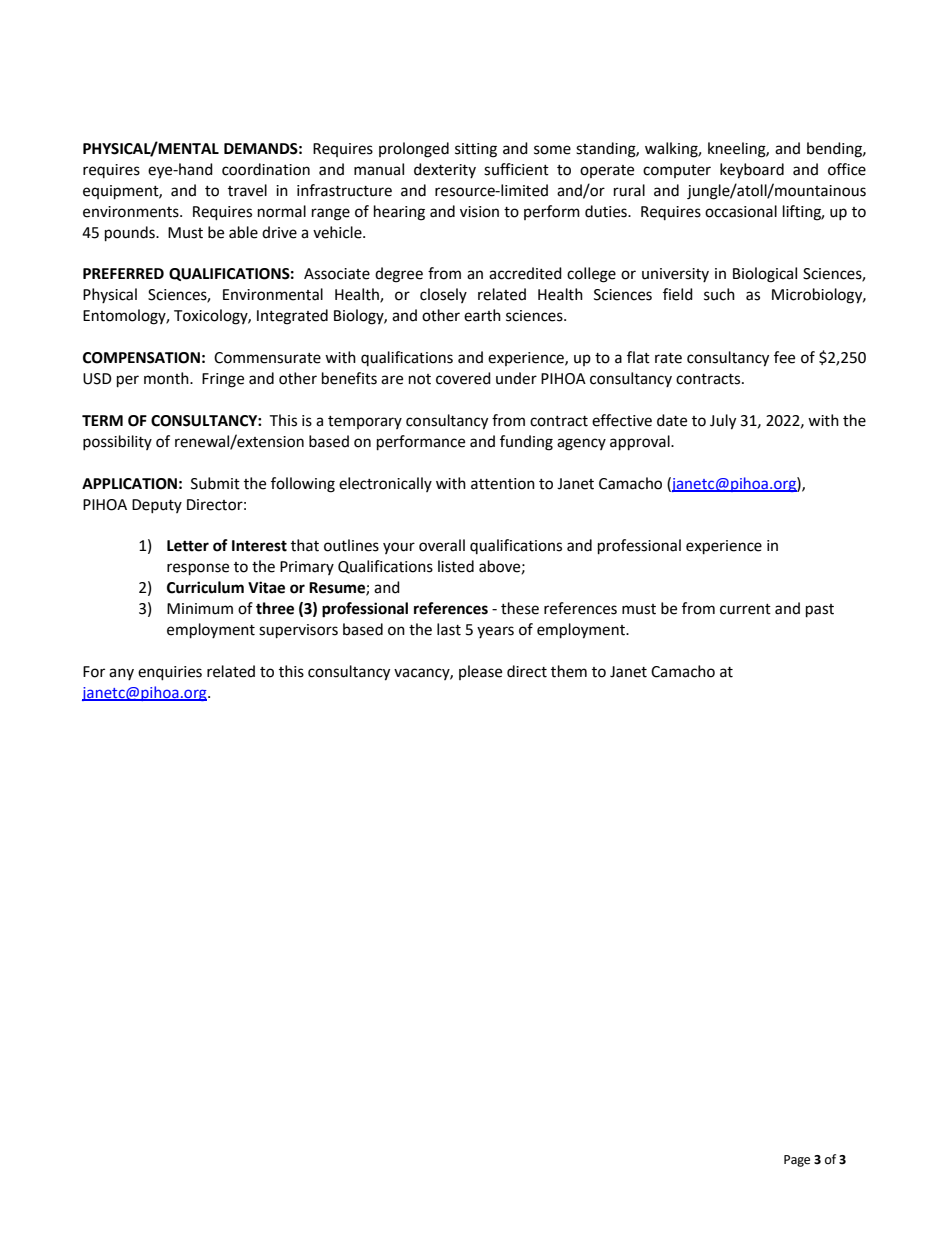 This screenshot has height=1233, width=952. Describe the element at coordinates (784, 357) in the screenshot. I see `fee` at that location.
